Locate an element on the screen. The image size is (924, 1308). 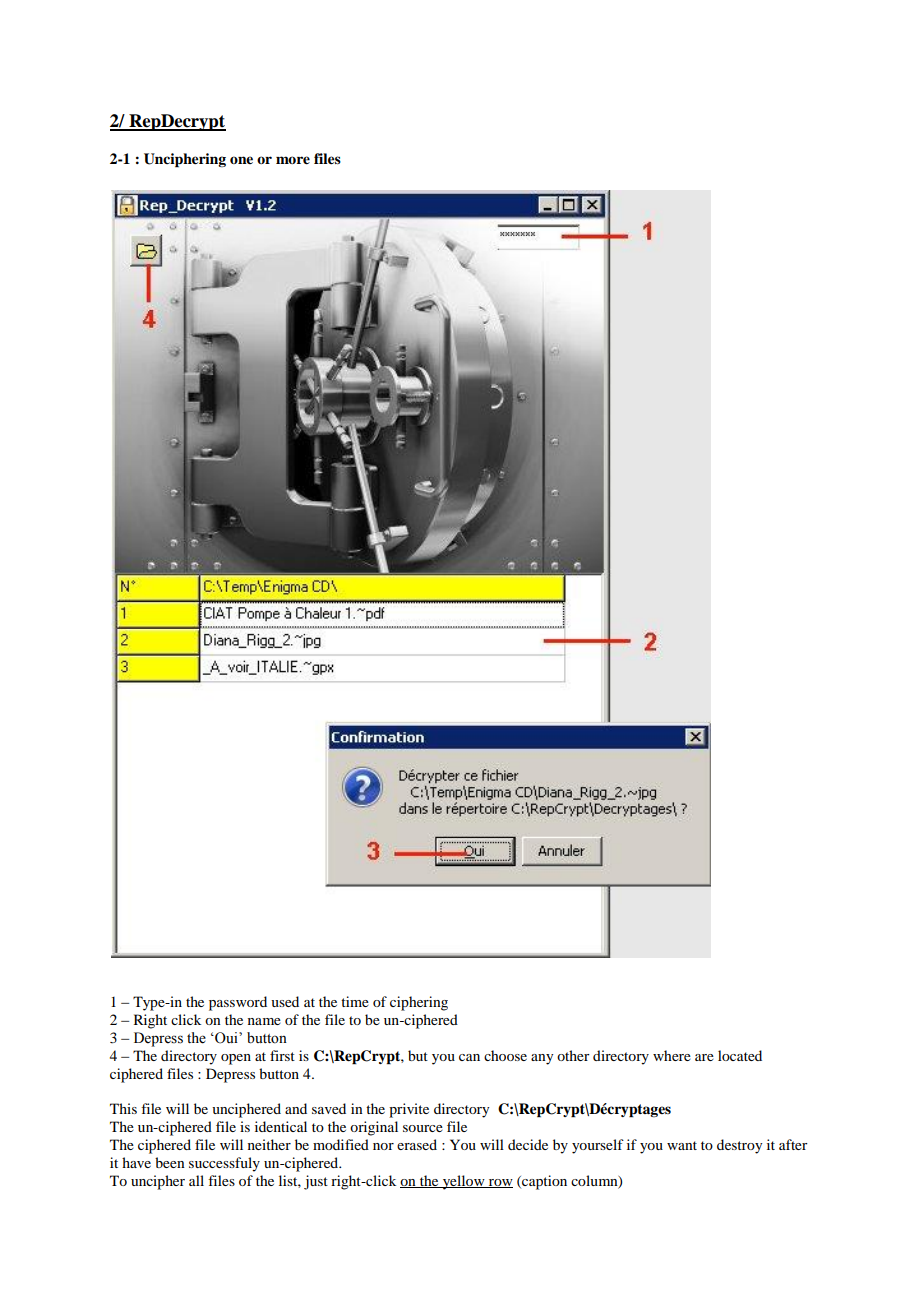
used is located at coordinates (285, 1001).
